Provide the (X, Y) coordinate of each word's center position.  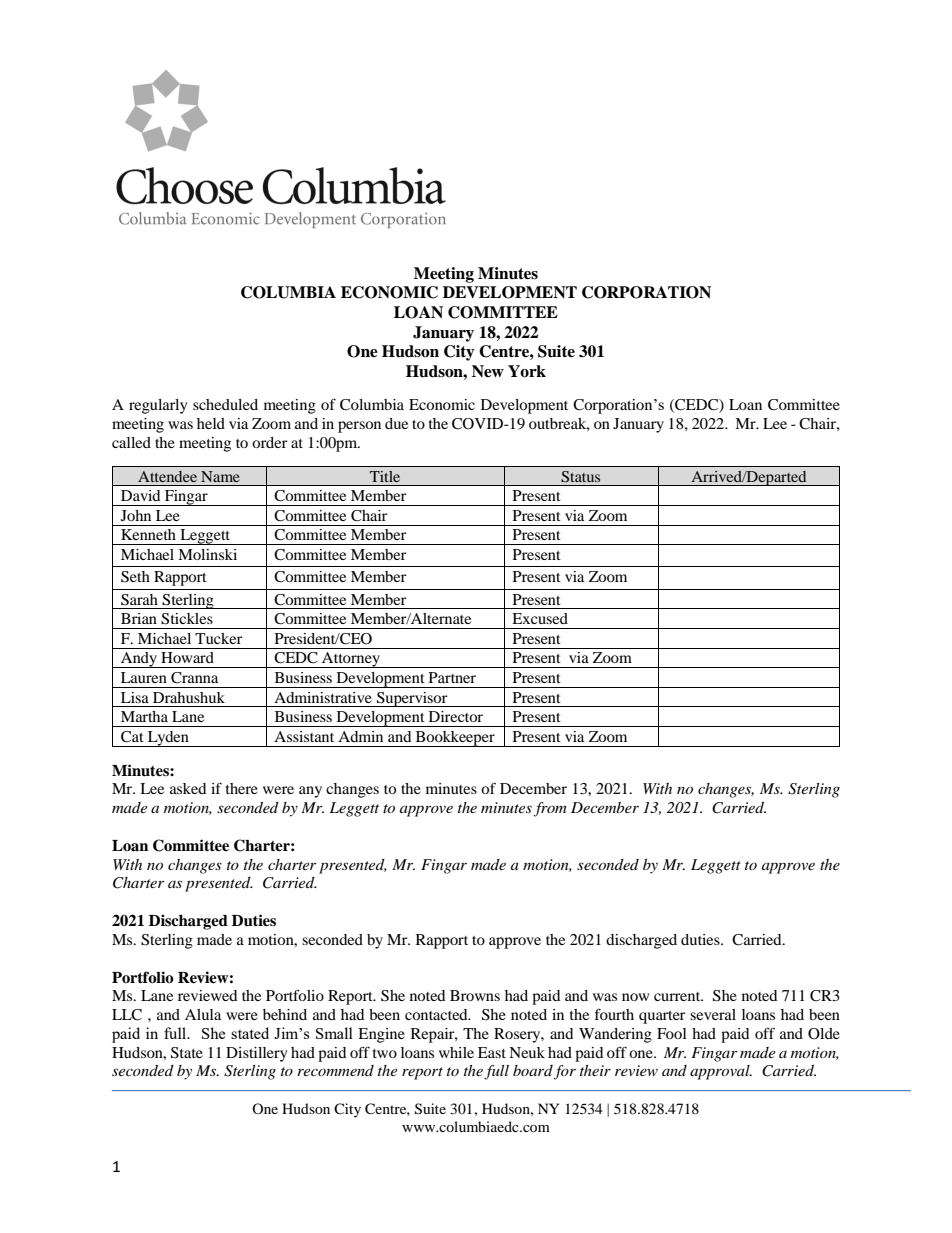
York (527, 371)
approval (721, 1072)
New (488, 371)
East (492, 1052)
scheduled (225, 404)
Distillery (256, 1054)
